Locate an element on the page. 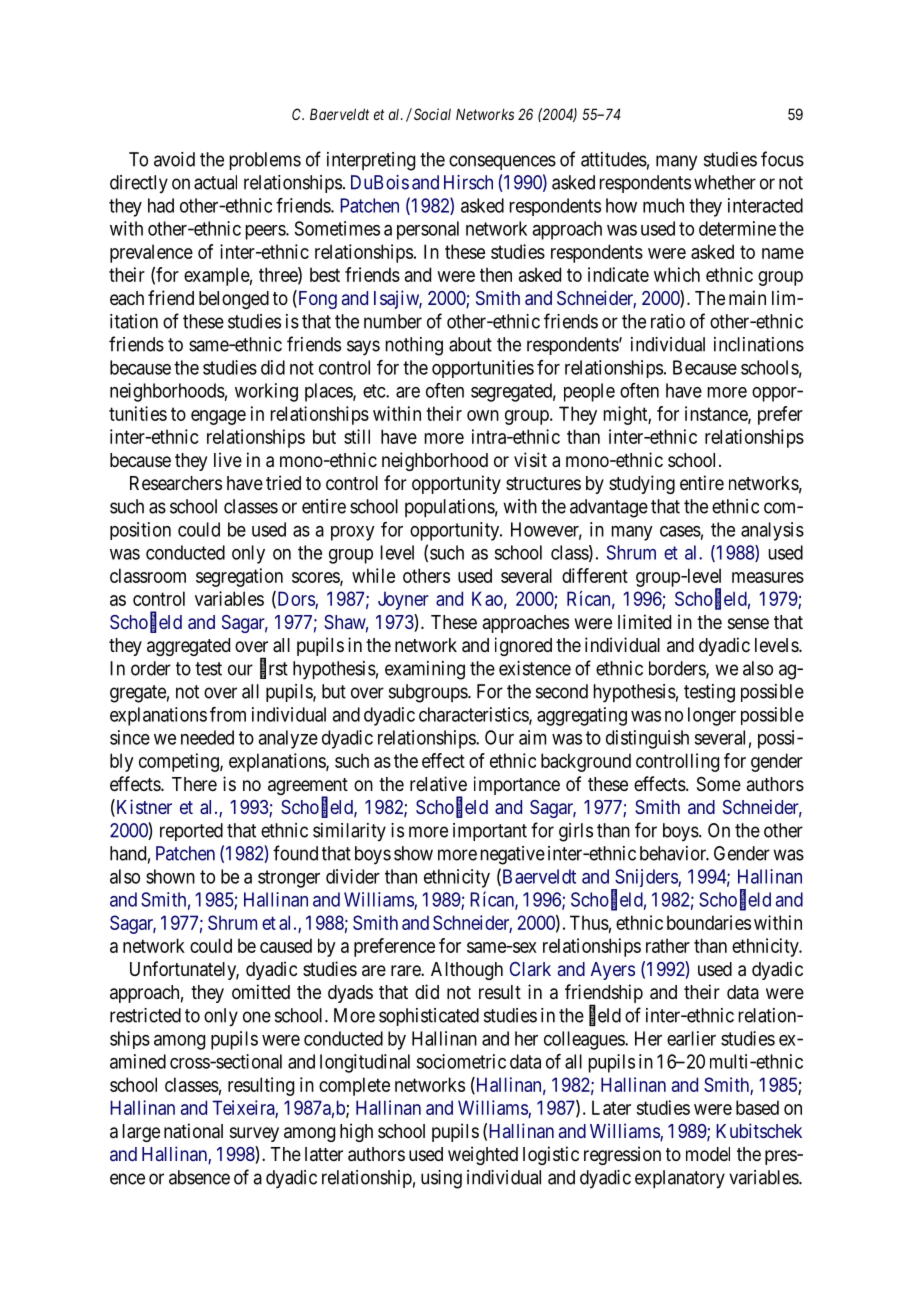 Image resolution: width=903 pixels, height=1316 pixels. Although is located at coordinates (467, 971).
